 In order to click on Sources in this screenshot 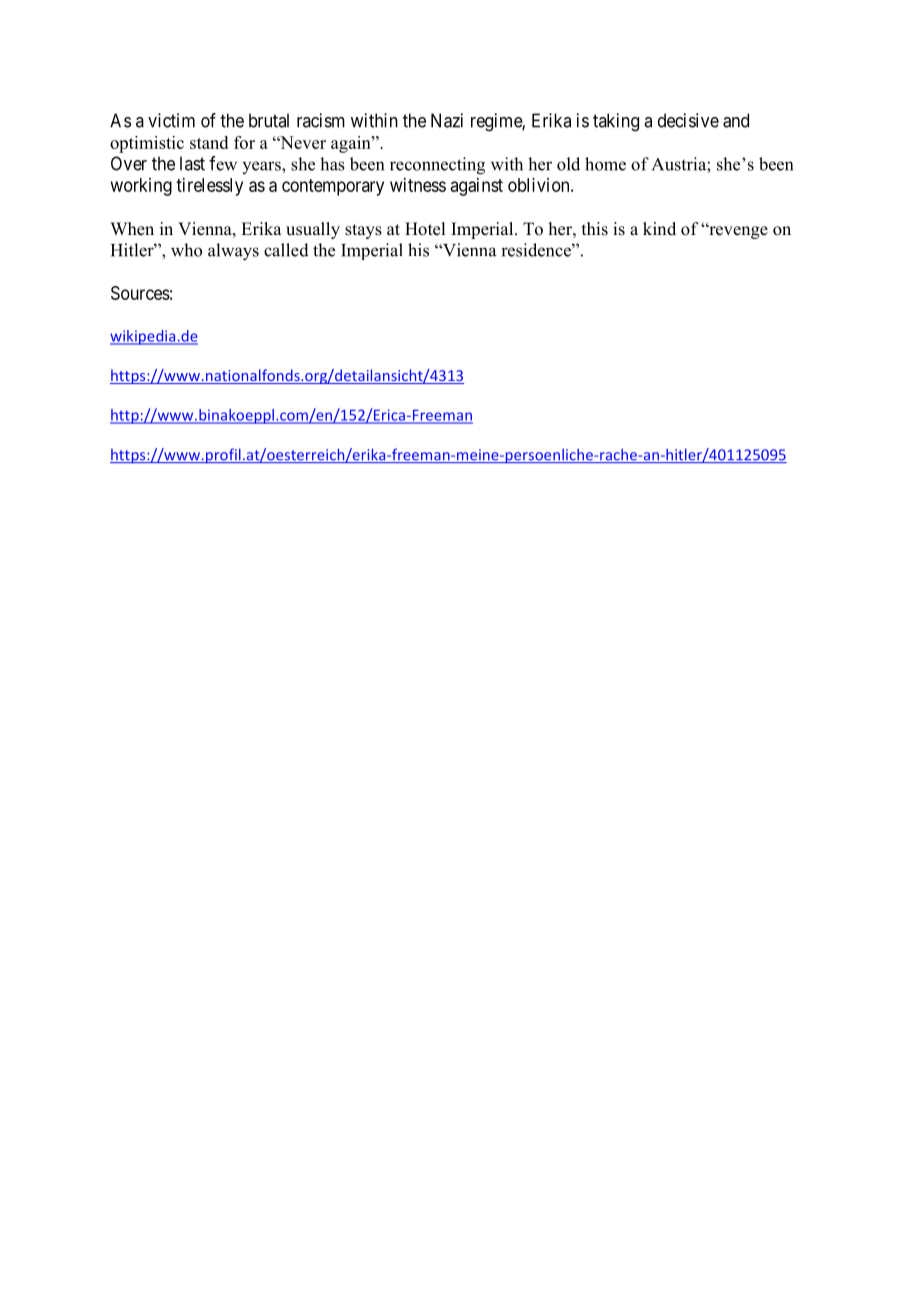, I will do `click(140, 293)`.
